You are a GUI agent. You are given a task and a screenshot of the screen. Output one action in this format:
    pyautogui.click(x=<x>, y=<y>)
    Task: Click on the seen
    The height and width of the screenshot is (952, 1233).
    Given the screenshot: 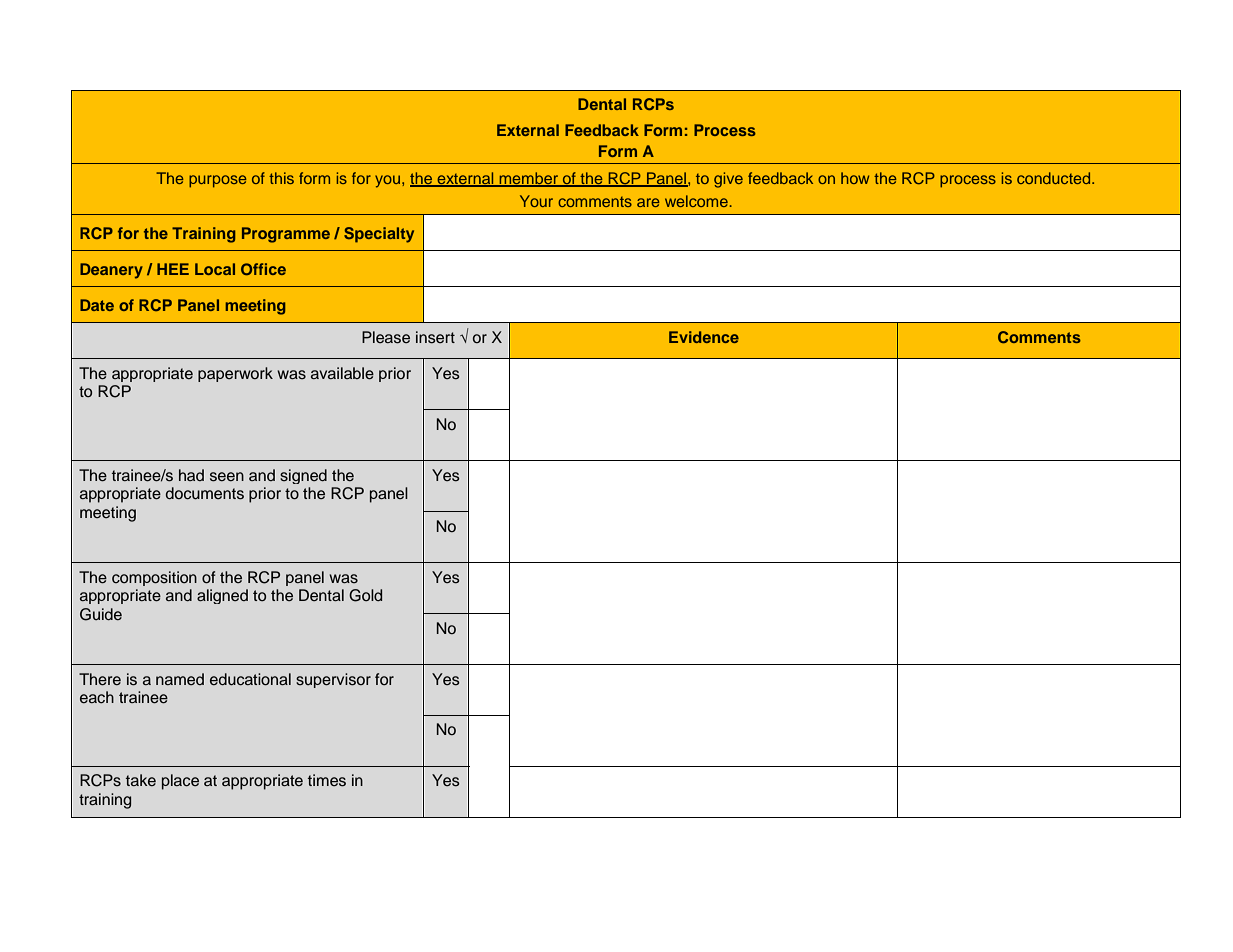 What is the action you would take?
    pyautogui.click(x=227, y=477)
